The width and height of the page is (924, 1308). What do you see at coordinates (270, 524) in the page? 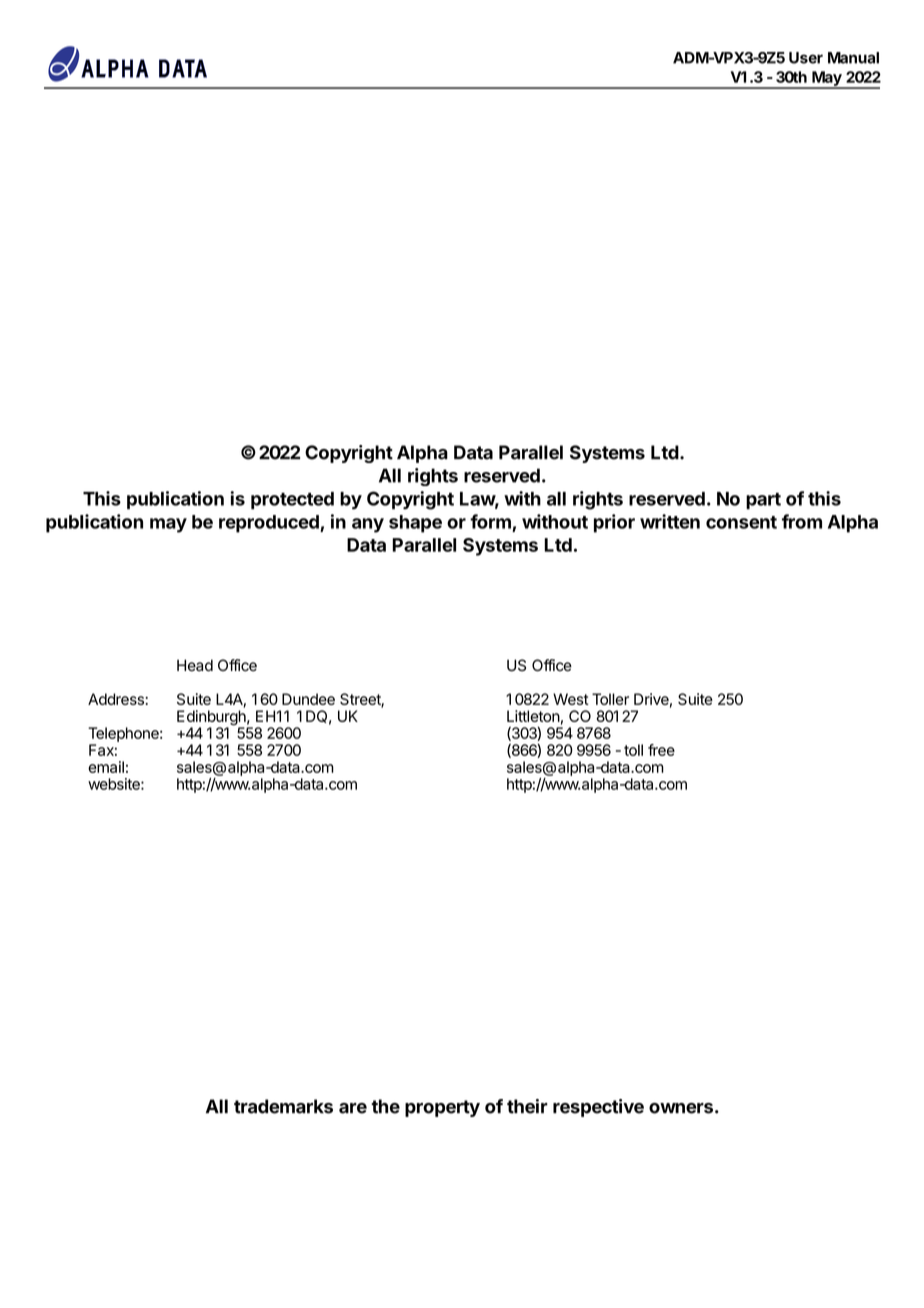
I see `reproduced` at bounding box center [270, 524].
